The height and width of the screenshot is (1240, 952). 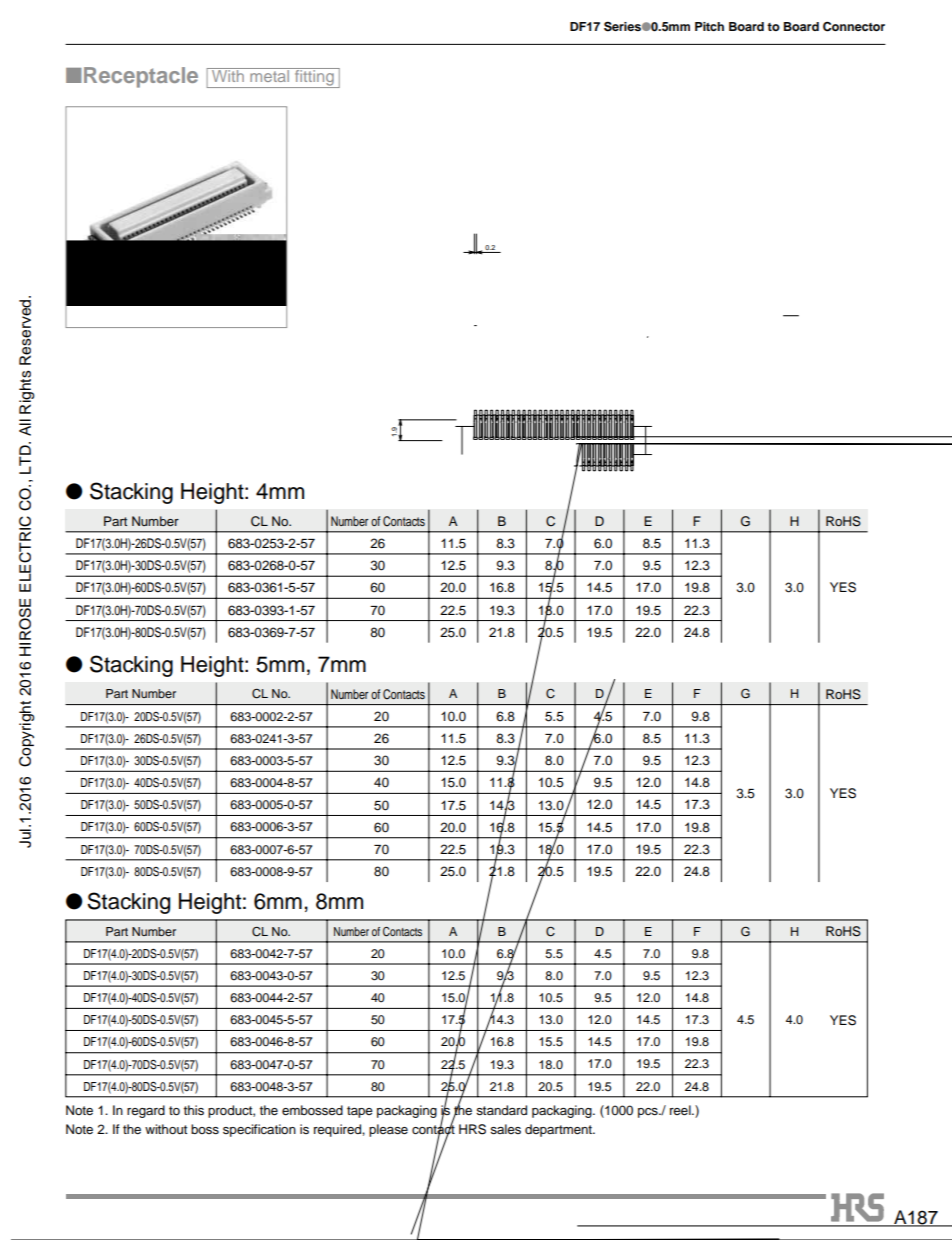 What do you see at coordinates (709, 26) in the screenshot?
I see `Pitch` at bounding box center [709, 26].
